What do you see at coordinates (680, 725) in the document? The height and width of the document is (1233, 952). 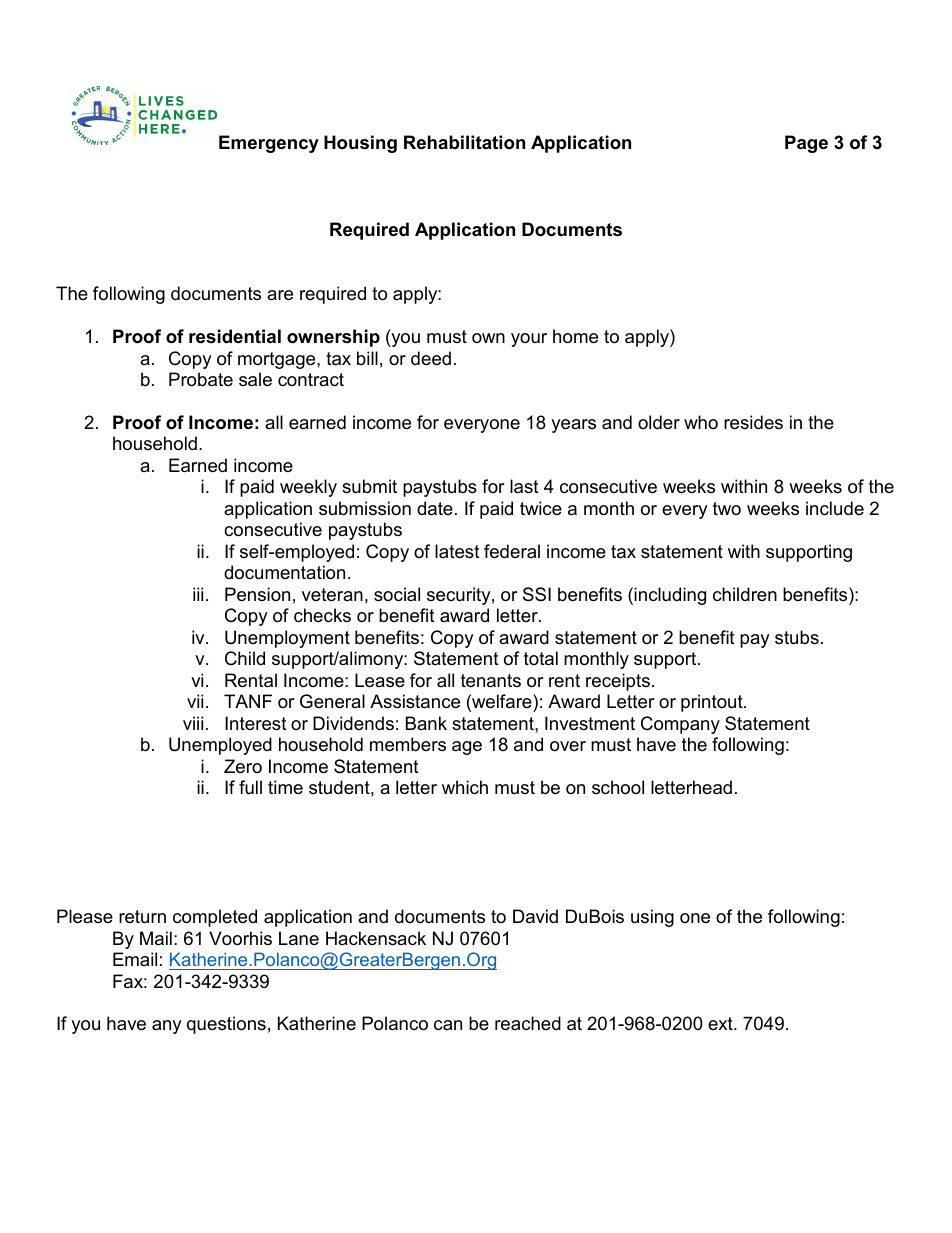 I see `Company` at bounding box center [680, 725].
